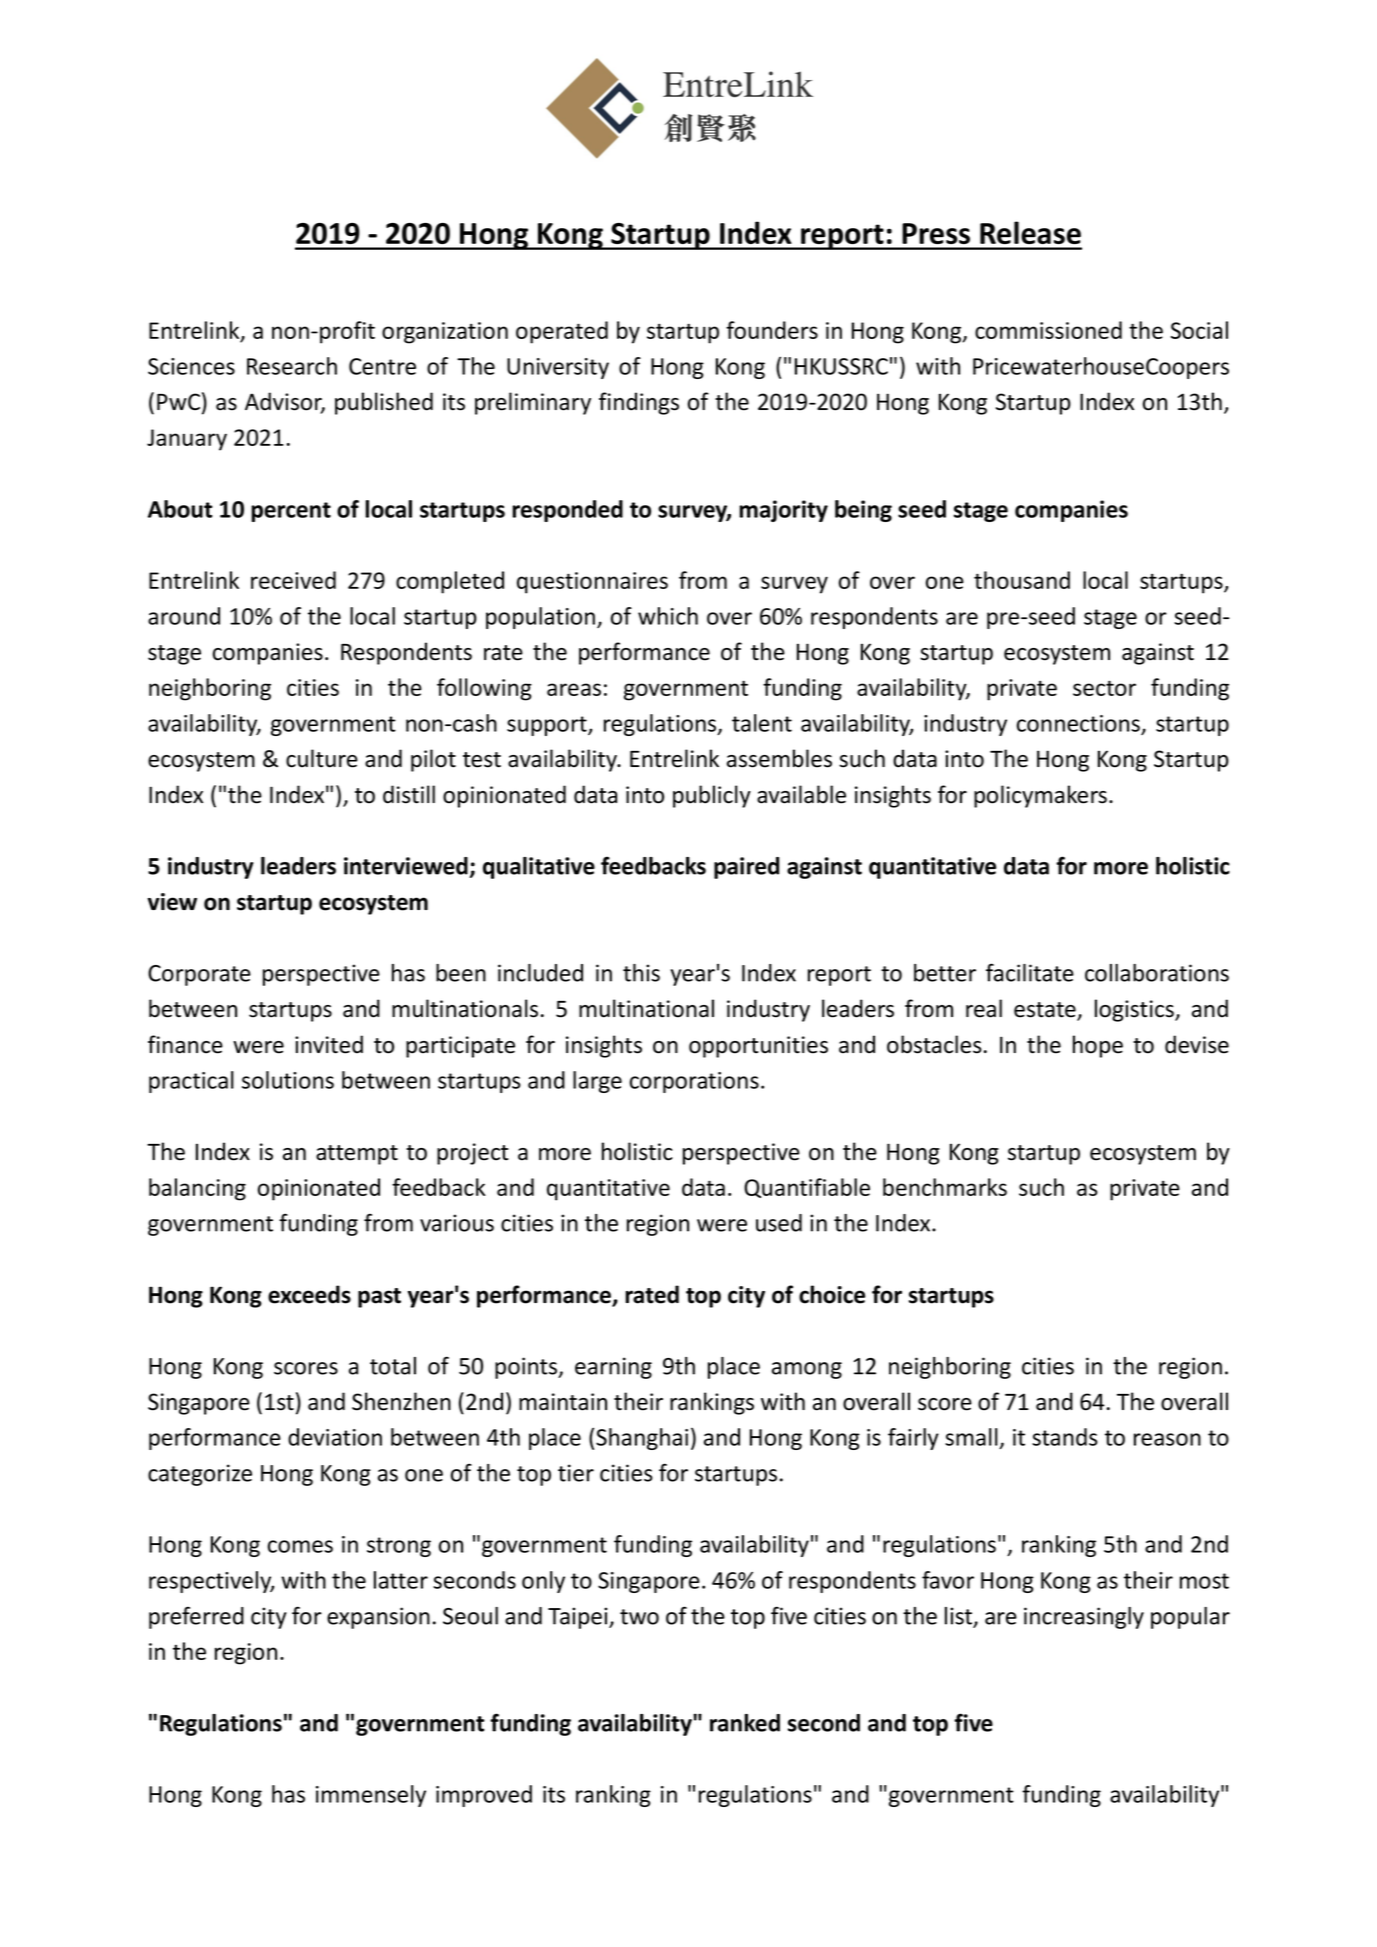 The height and width of the screenshot is (1947, 1377). What do you see at coordinates (694, 1082) in the screenshot?
I see `corporations` at bounding box center [694, 1082].
